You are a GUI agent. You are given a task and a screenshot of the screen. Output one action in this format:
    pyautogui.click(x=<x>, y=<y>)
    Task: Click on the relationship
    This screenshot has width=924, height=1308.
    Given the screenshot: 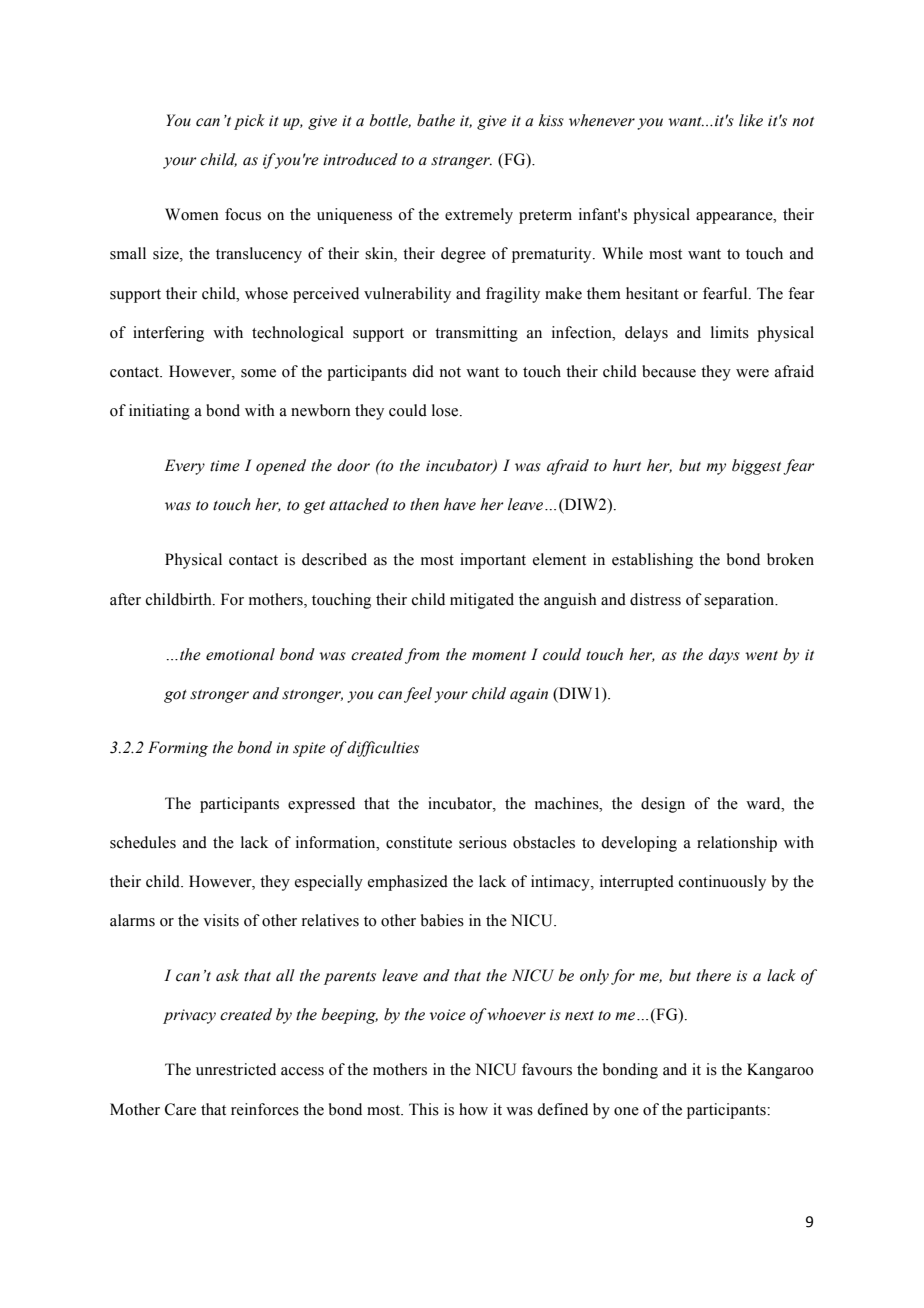 What is the action you would take?
    pyautogui.click(x=737, y=844)
